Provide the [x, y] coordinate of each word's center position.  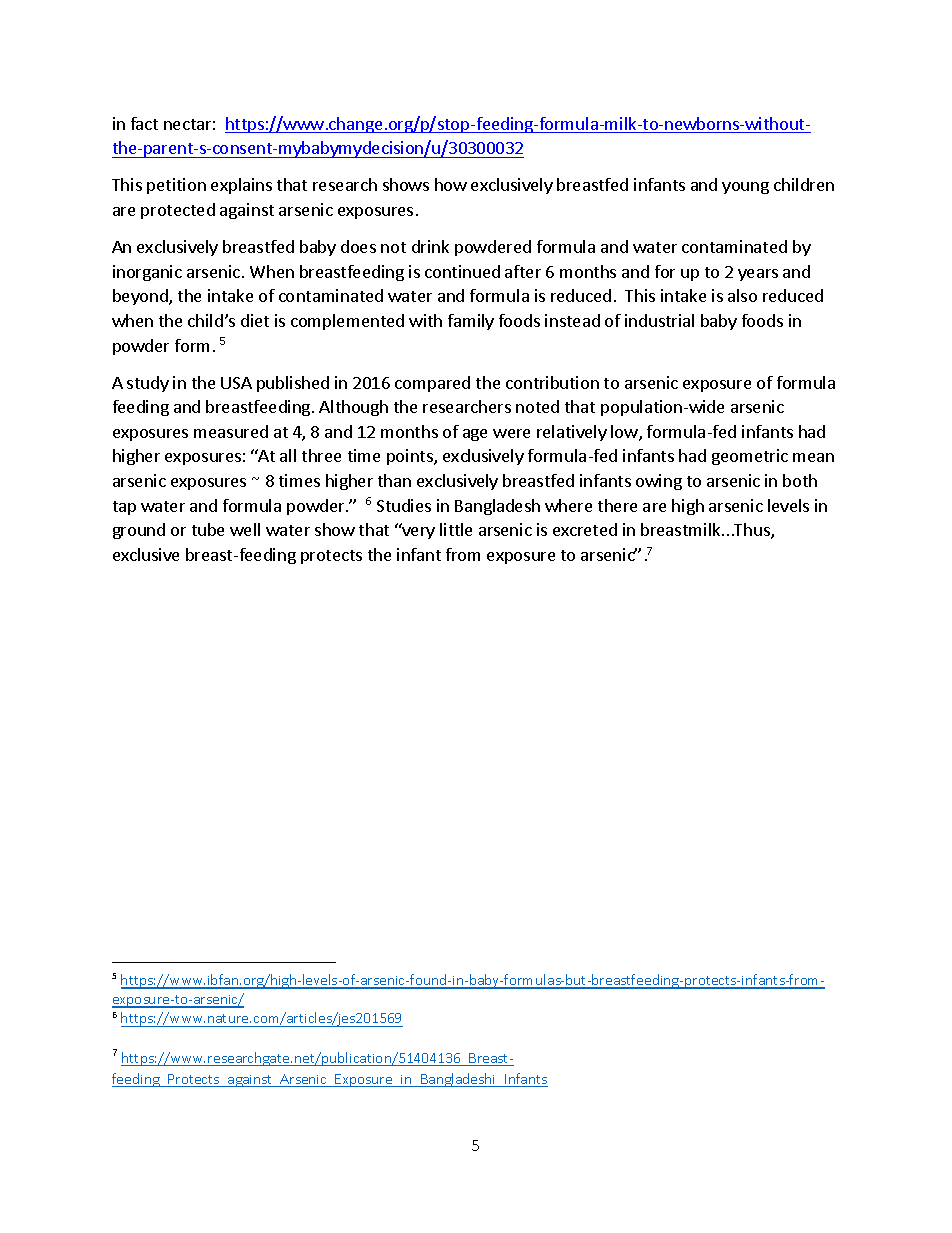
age [475, 435]
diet [255, 320]
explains [241, 186]
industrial [659, 320]
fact [144, 123]
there [617, 505]
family [471, 322]
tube [208, 529]
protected [178, 211]
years [758, 275]
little [456, 529]
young [745, 188]
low [625, 433]
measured [231, 431]
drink [430, 246]
